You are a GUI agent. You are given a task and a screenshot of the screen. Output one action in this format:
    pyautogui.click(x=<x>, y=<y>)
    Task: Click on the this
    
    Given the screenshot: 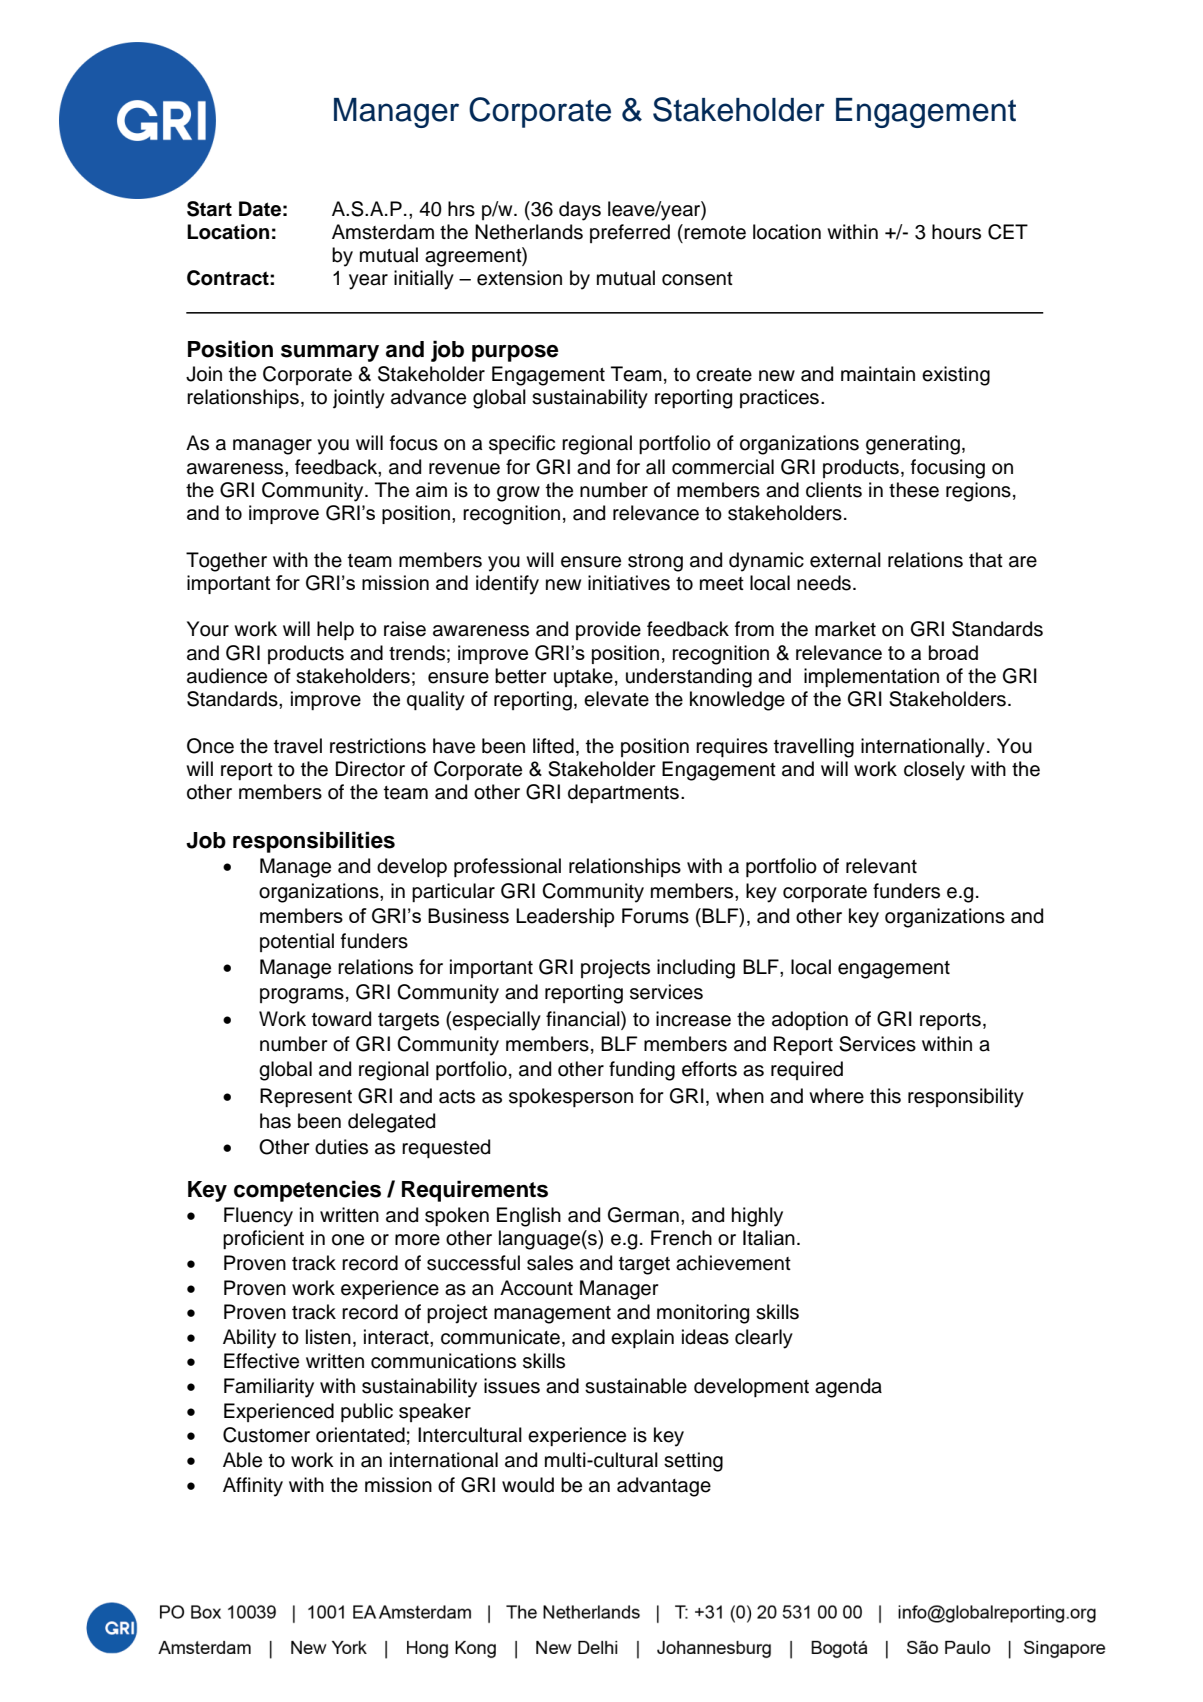 What is the action you would take?
    pyautogui.click(x=885, y=1096)
